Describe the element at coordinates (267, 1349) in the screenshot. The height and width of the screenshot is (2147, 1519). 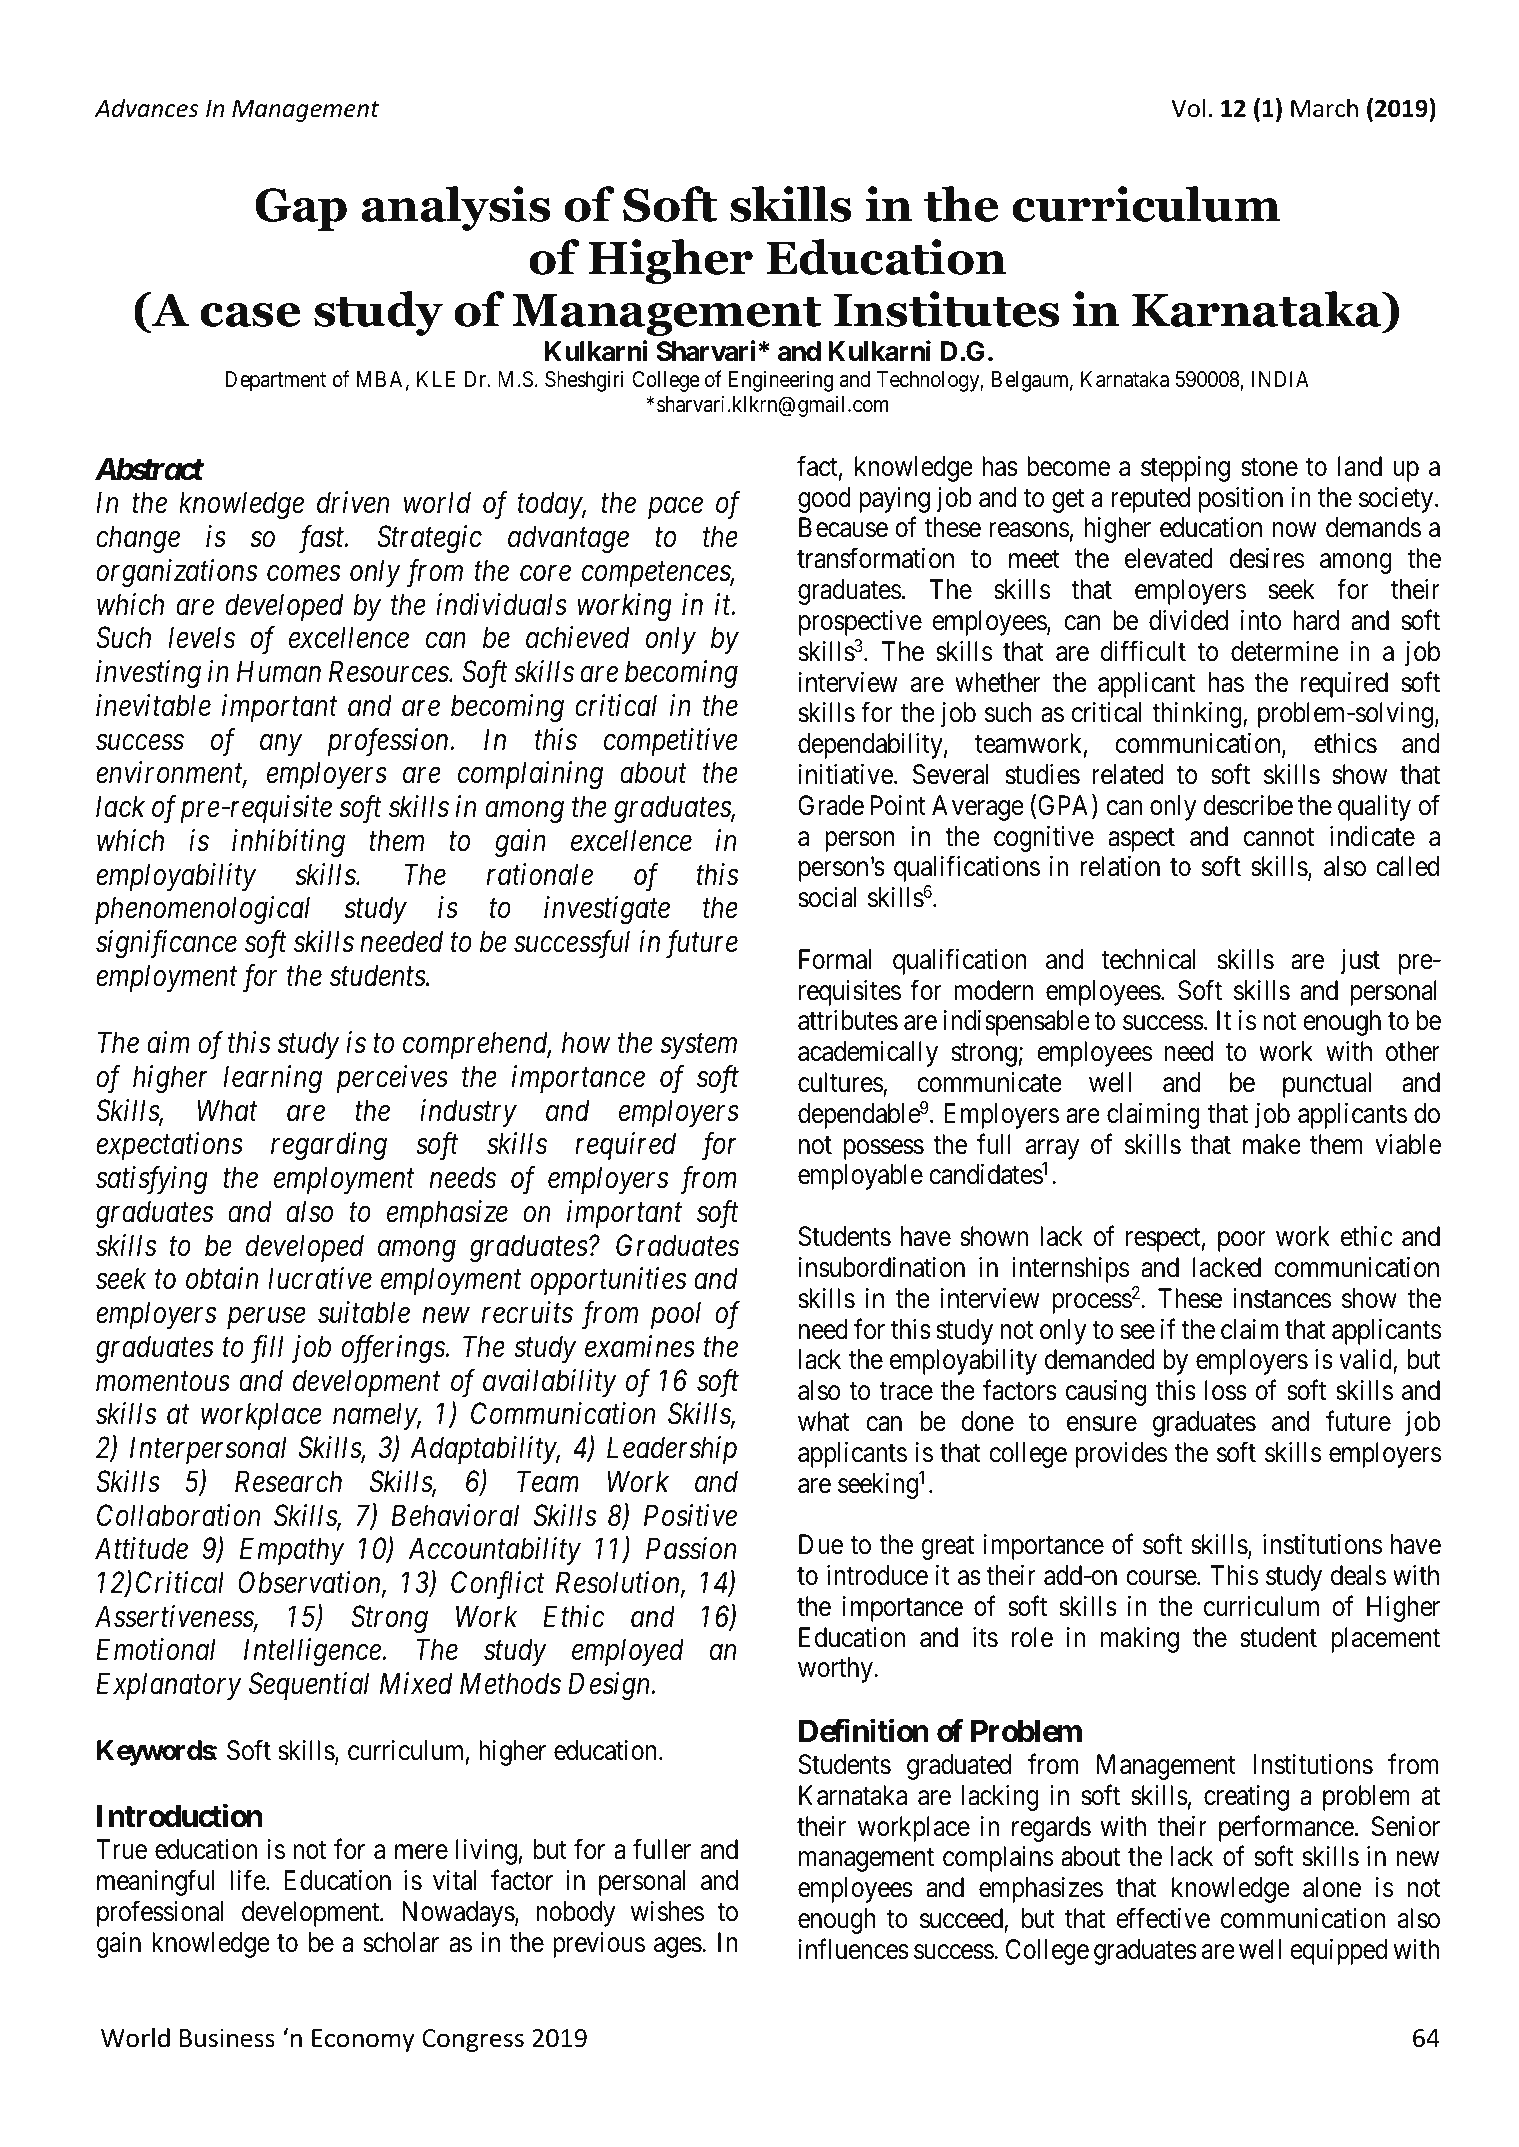
I see `fill` at that location.
